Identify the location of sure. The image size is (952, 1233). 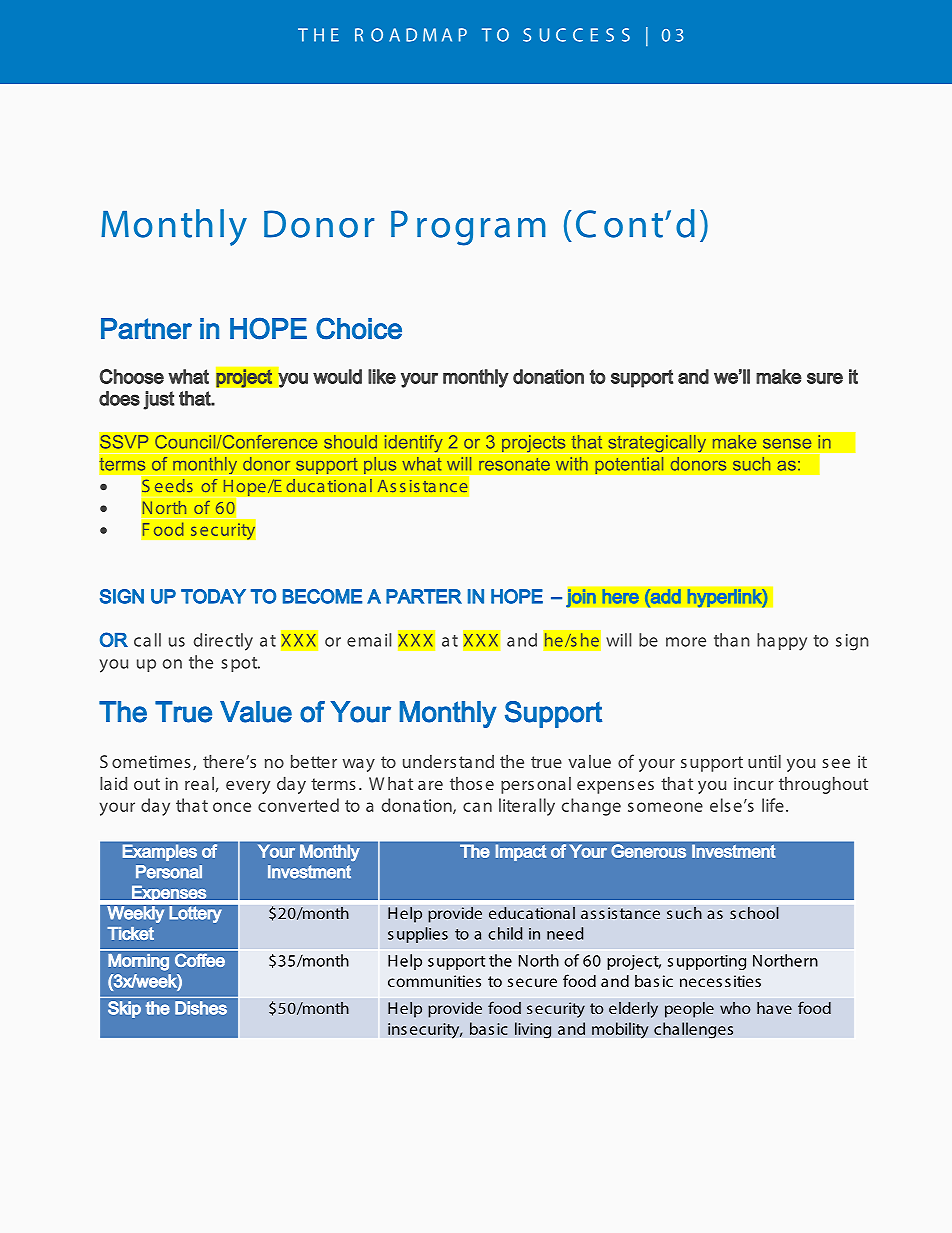
(825, 378).
